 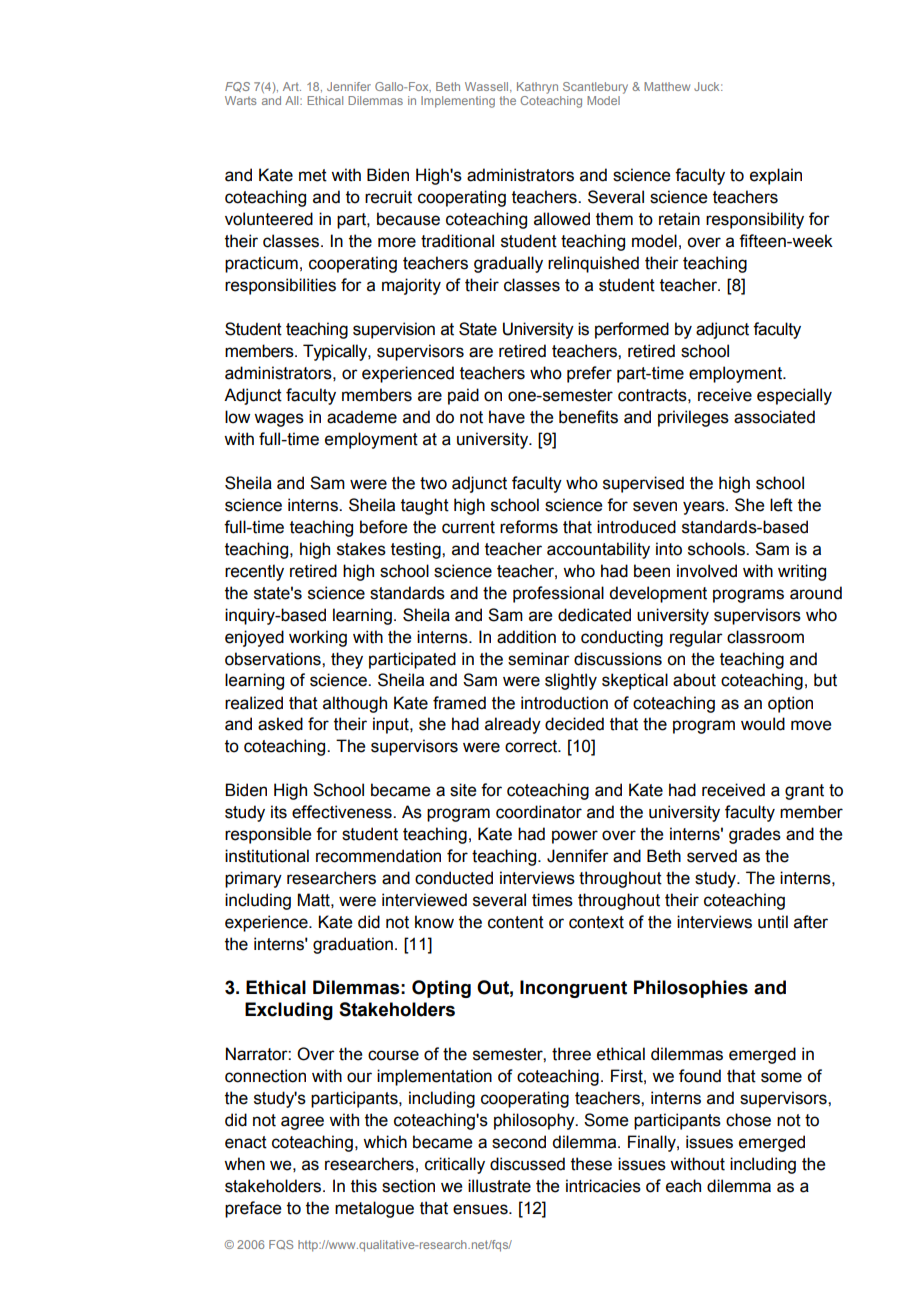 What do you see at coordinates (279, 420) in the screenshot?
I see `wages` at bounding box center [279, 420].
